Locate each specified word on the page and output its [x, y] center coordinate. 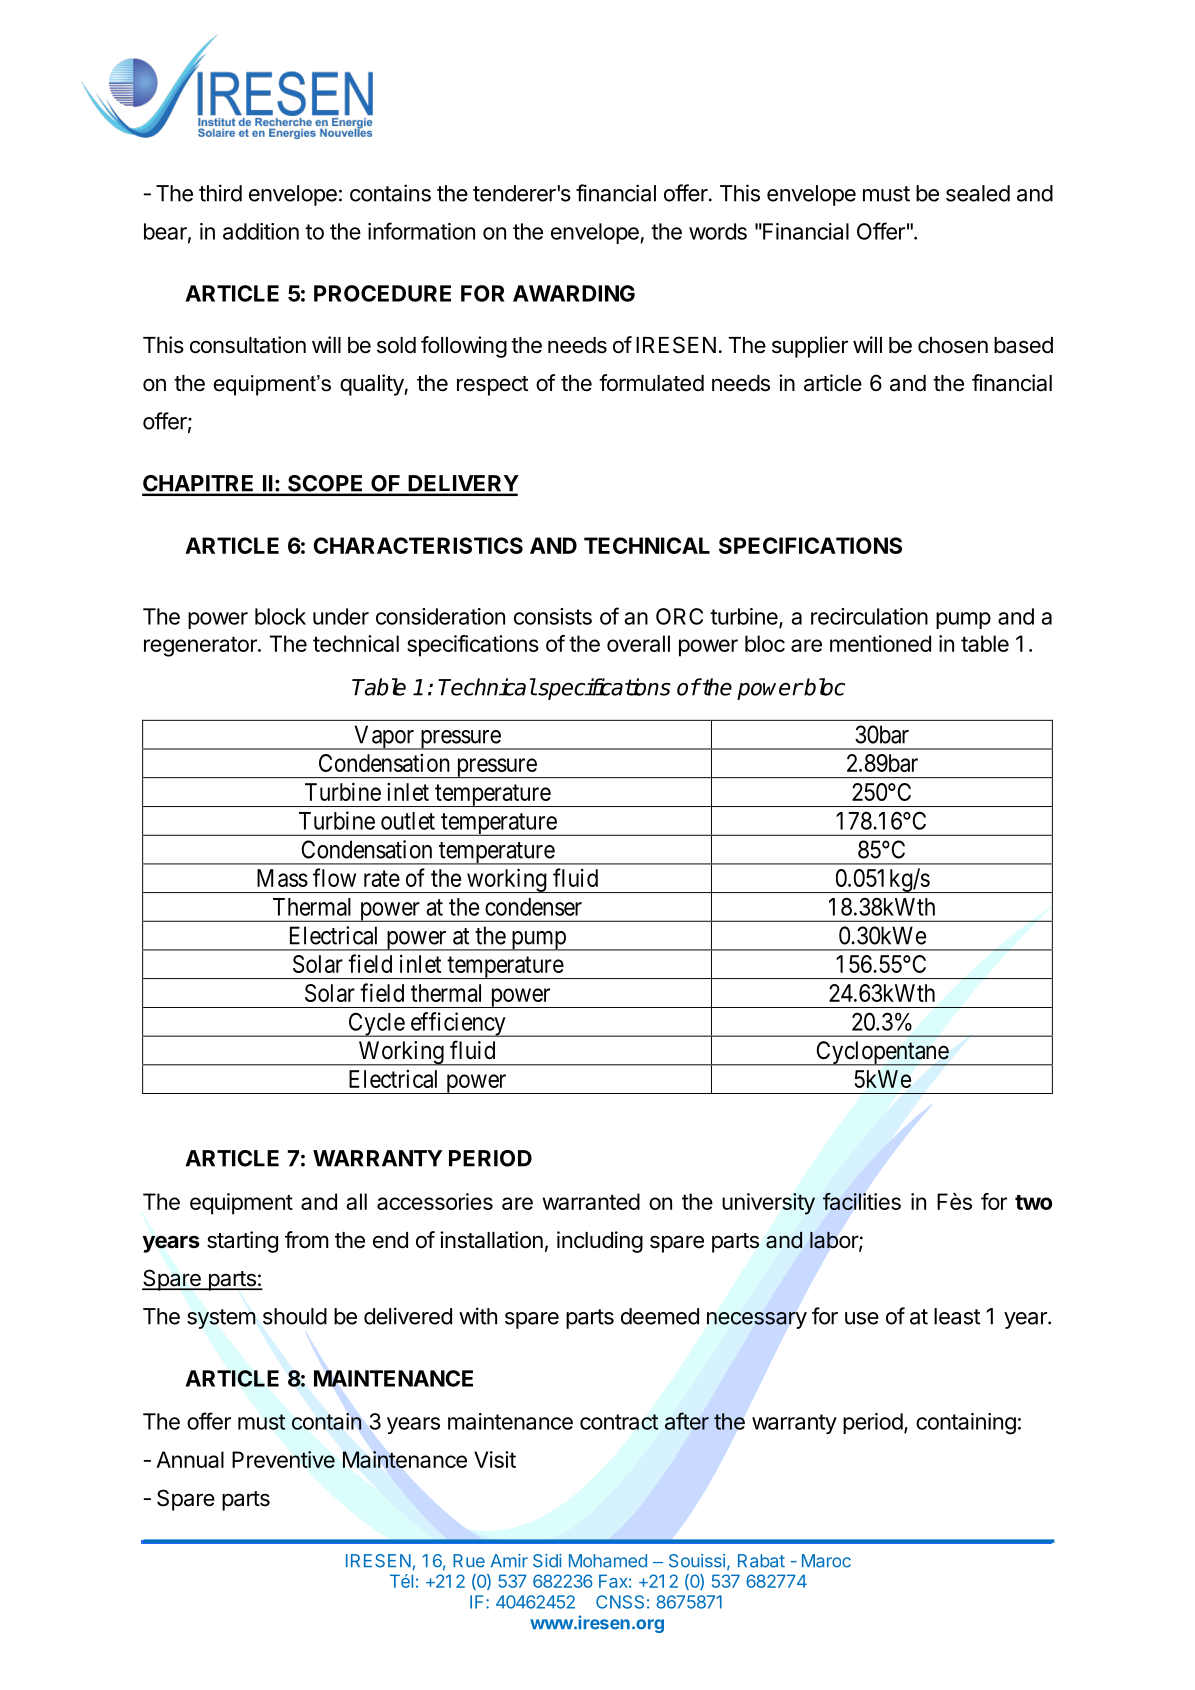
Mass [282, 878]
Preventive [283, 1459]
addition [261, 231]
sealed [978, 193]
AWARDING [574, 293]
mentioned [880, 643]
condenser [533, 907]
